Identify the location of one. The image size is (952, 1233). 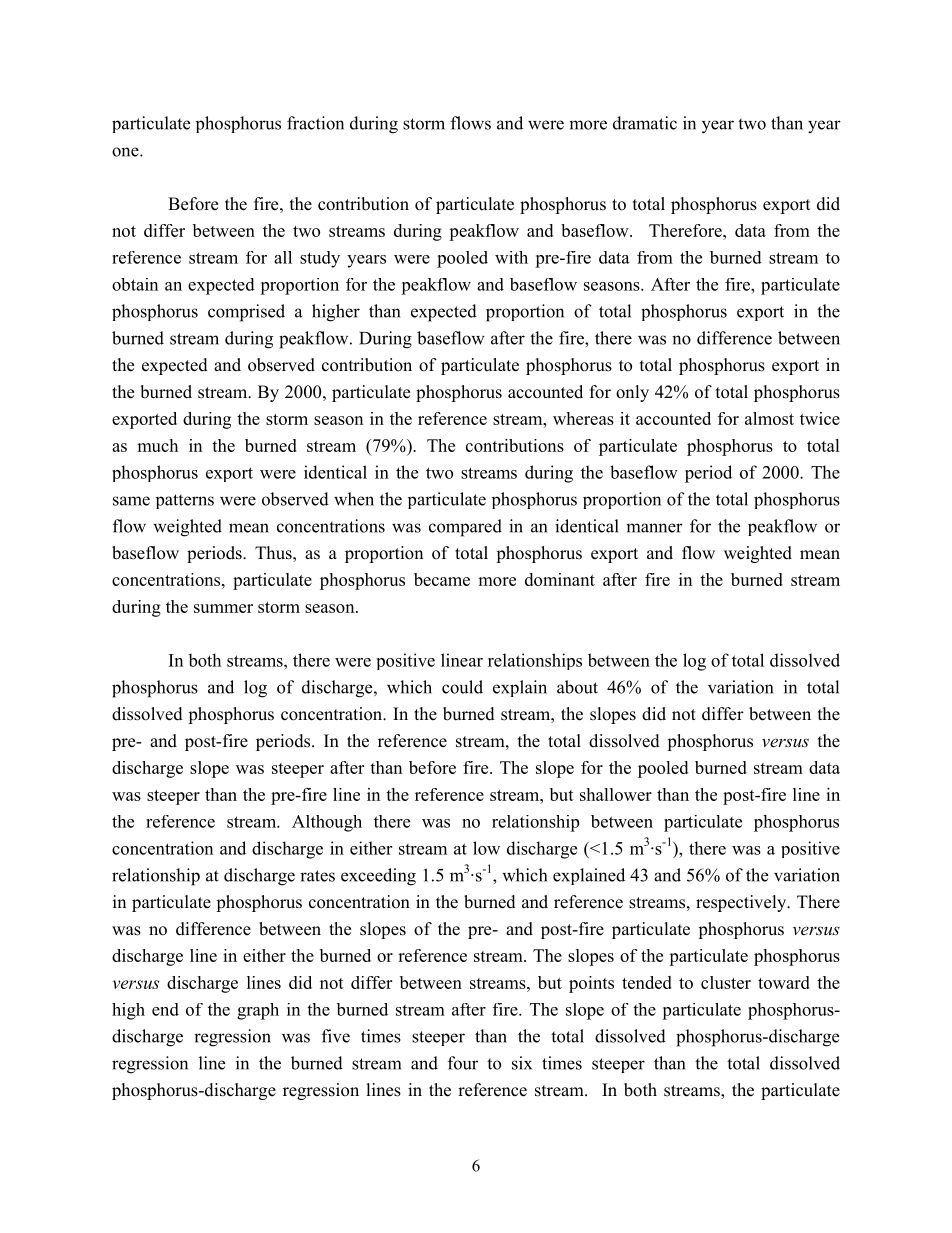
(126, 152).
